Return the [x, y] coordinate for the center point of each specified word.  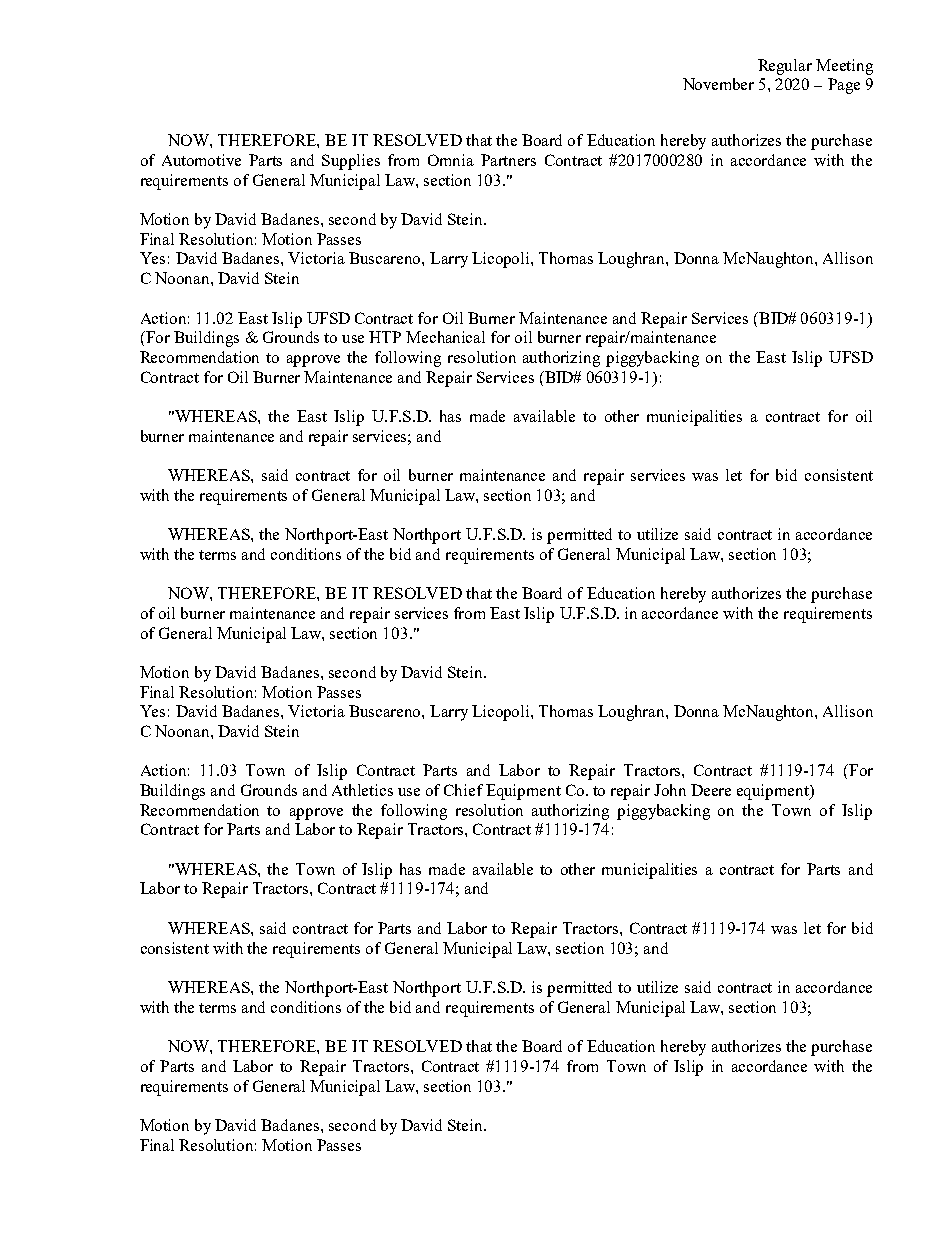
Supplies [351, 162]
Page [844, 86]
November [718, 84]
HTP [385, 337]
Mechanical [445, 337]
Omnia [451, 160]
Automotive [201, 160]
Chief [463, 790]
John [670, 790]
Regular [785, 67]
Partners [508, 160]
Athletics [362, 790]
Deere [711, 790]
